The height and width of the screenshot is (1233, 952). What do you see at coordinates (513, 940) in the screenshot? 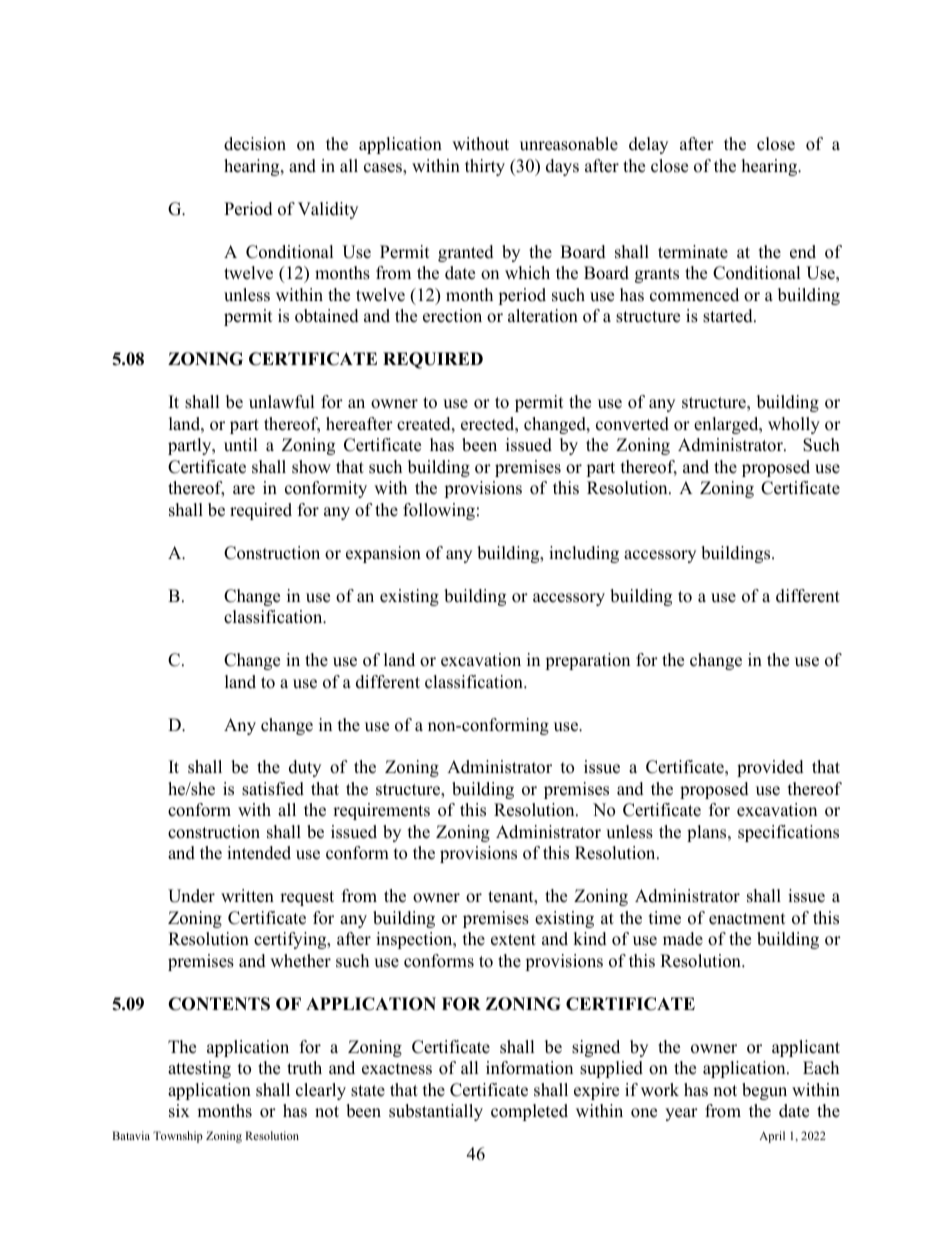
I see `extent` at bounding box center [513, 940].
